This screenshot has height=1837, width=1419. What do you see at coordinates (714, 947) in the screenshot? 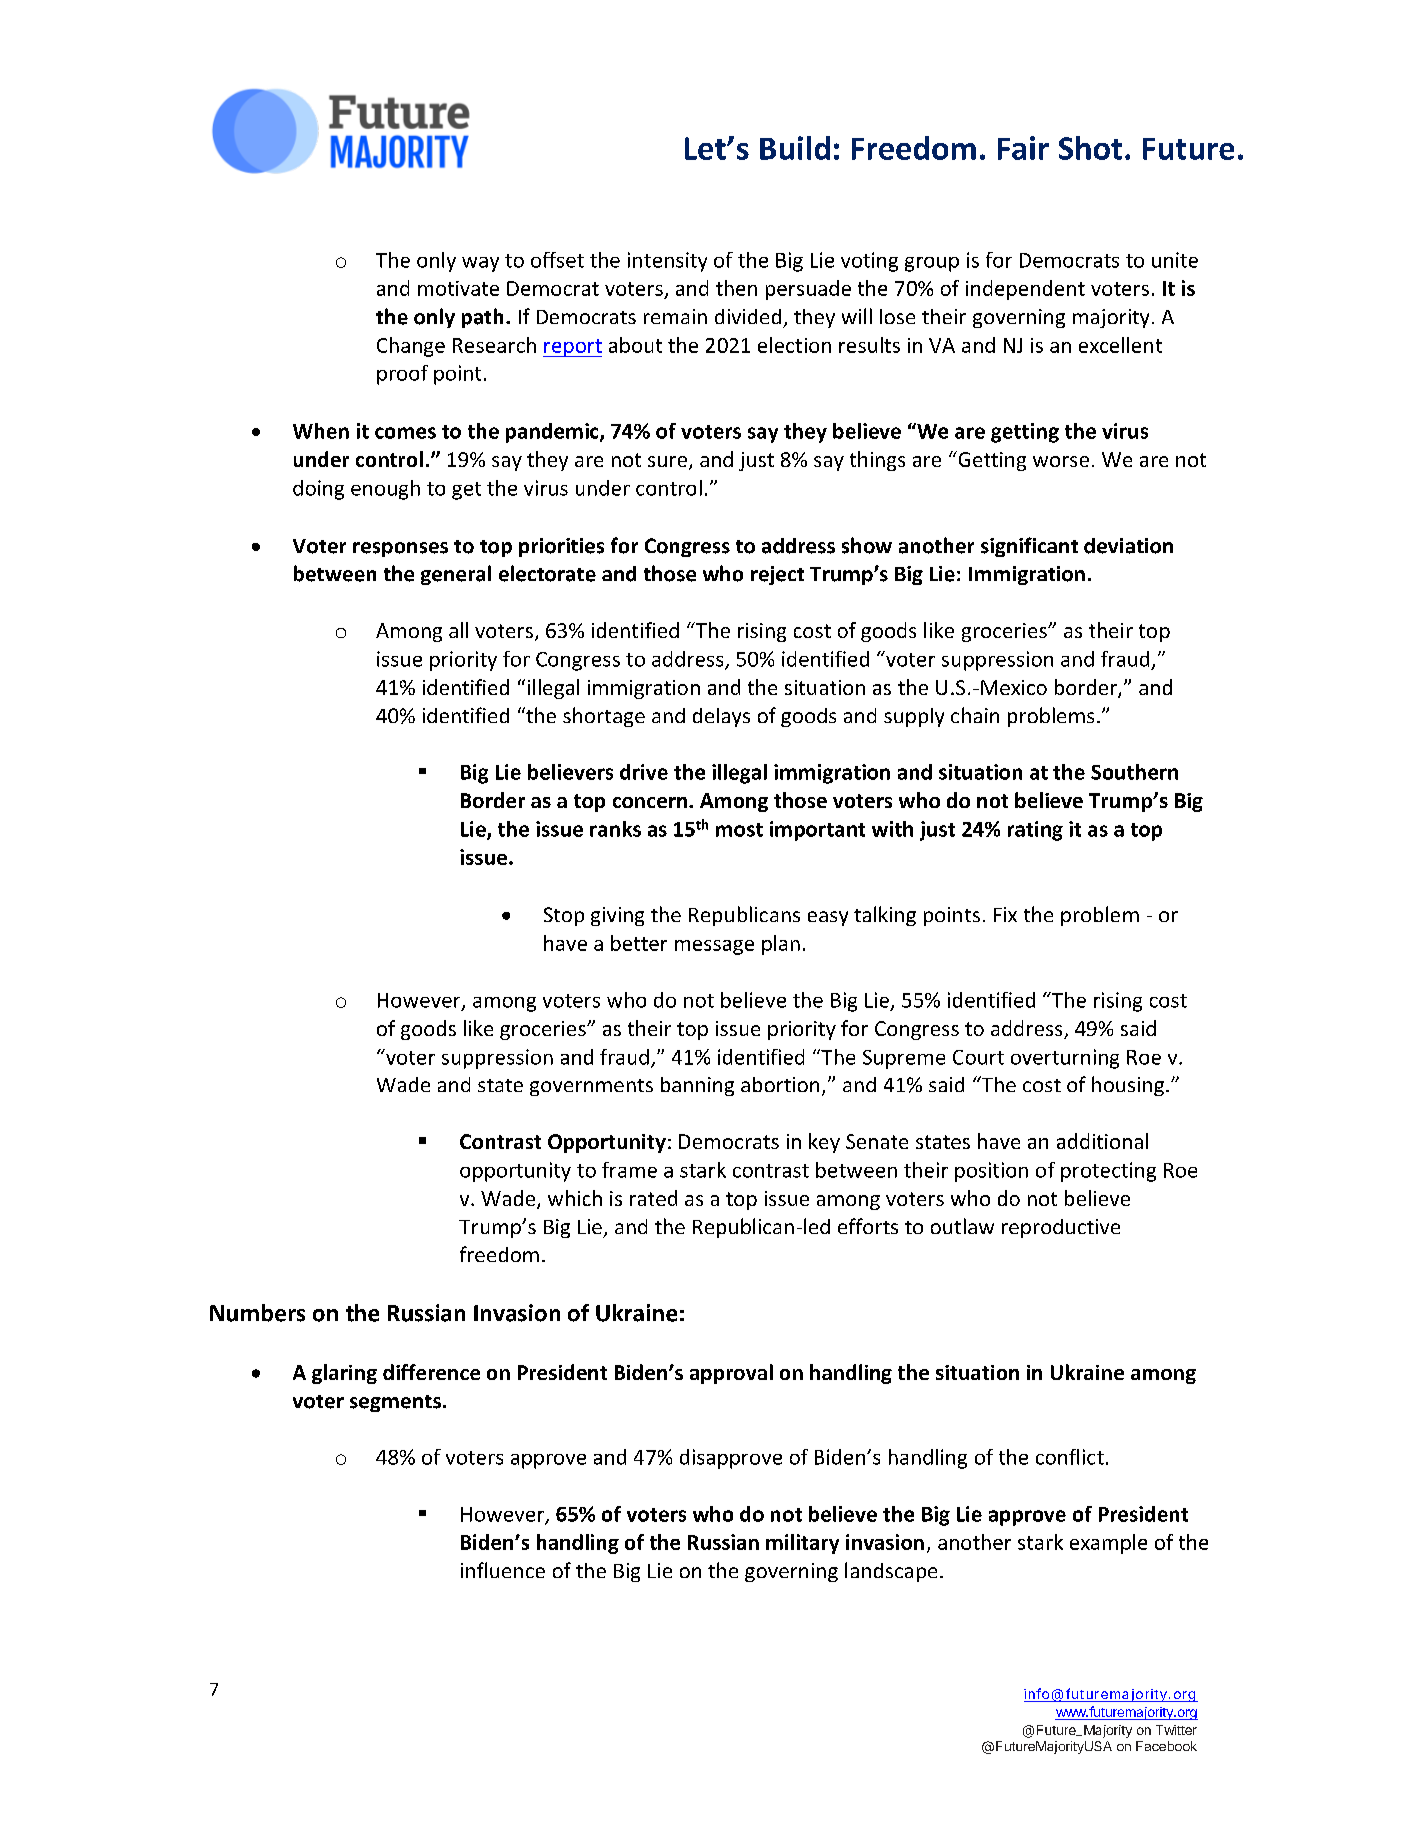
I see `message` at bounding box center [714, 947].
